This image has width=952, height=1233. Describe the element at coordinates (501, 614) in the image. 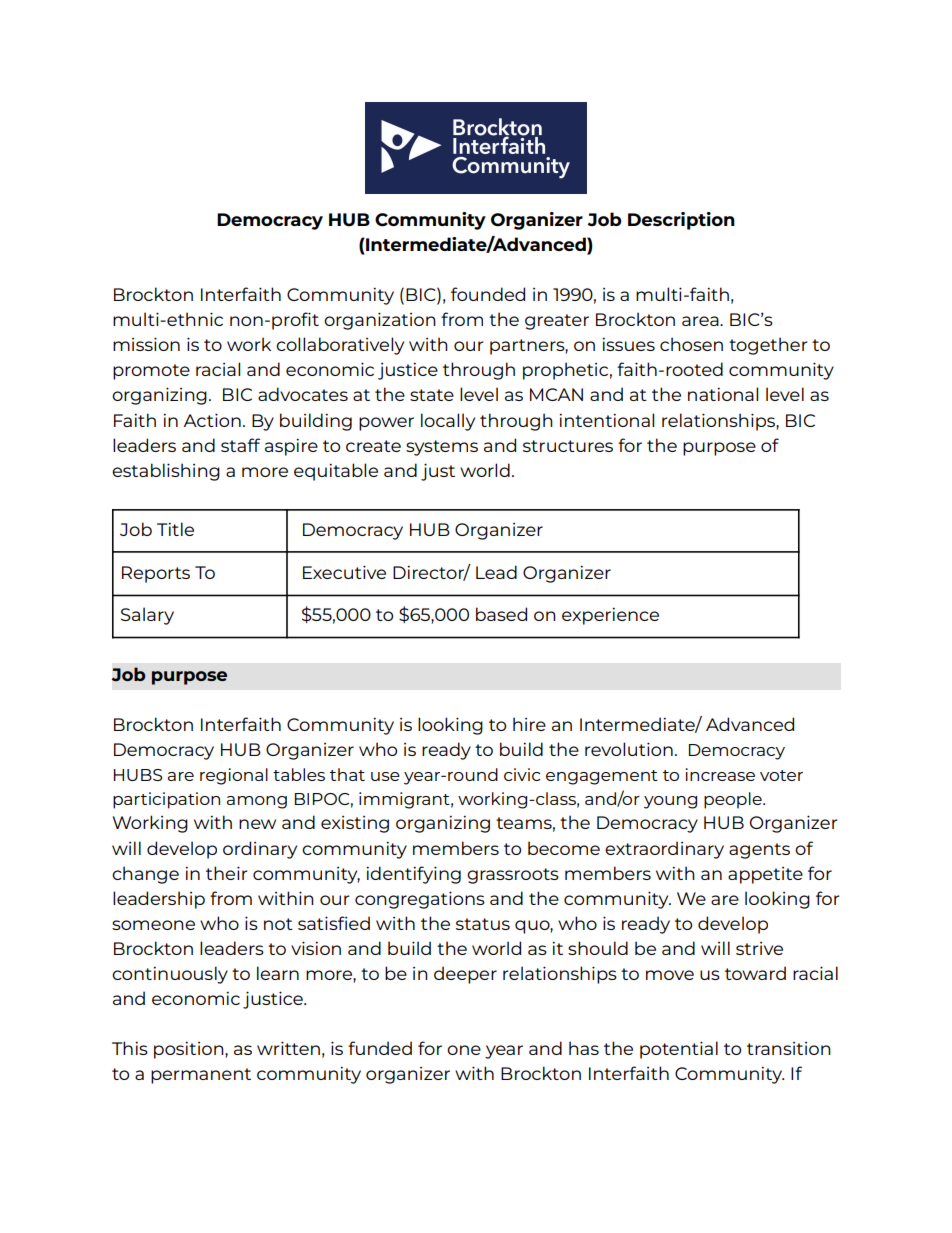

I see `based` at that location.
